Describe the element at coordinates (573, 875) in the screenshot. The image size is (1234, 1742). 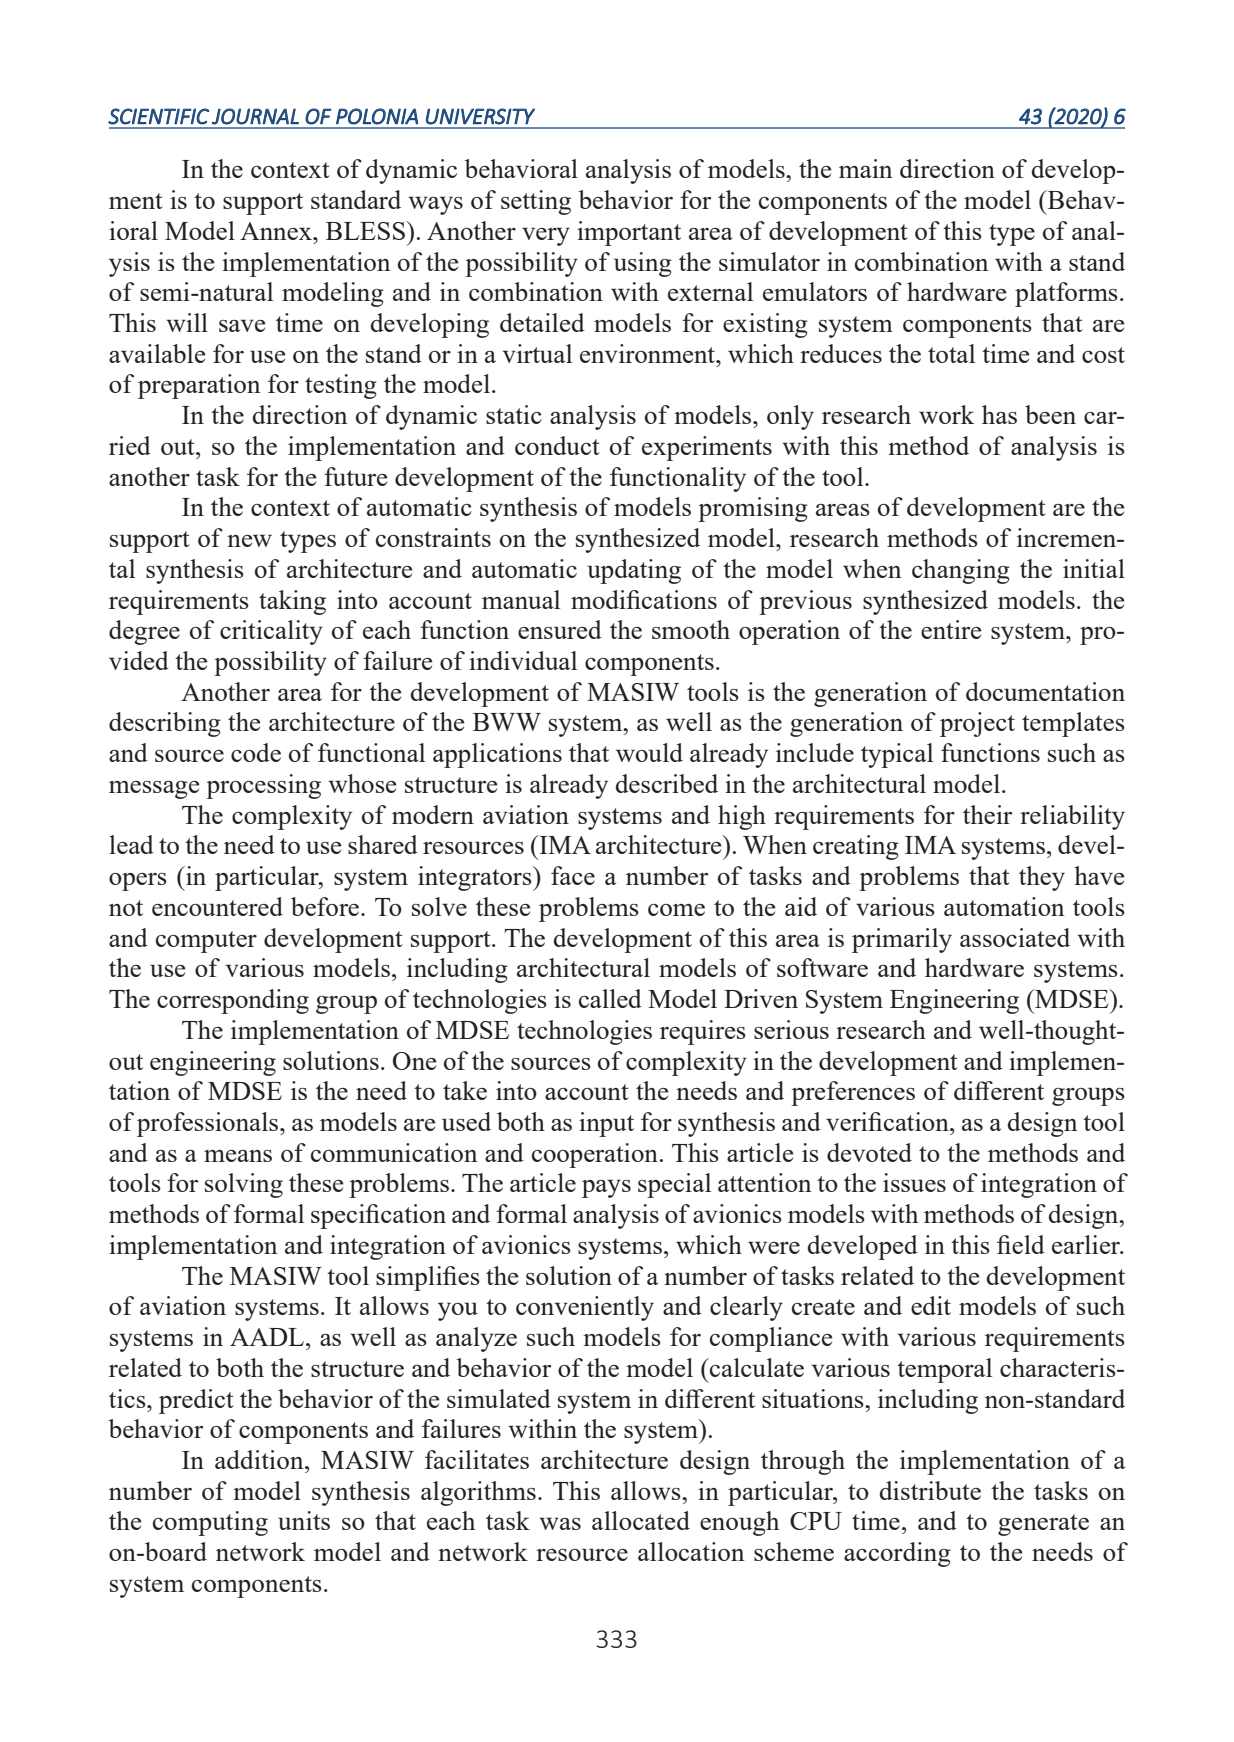
I see `face` at that location.
